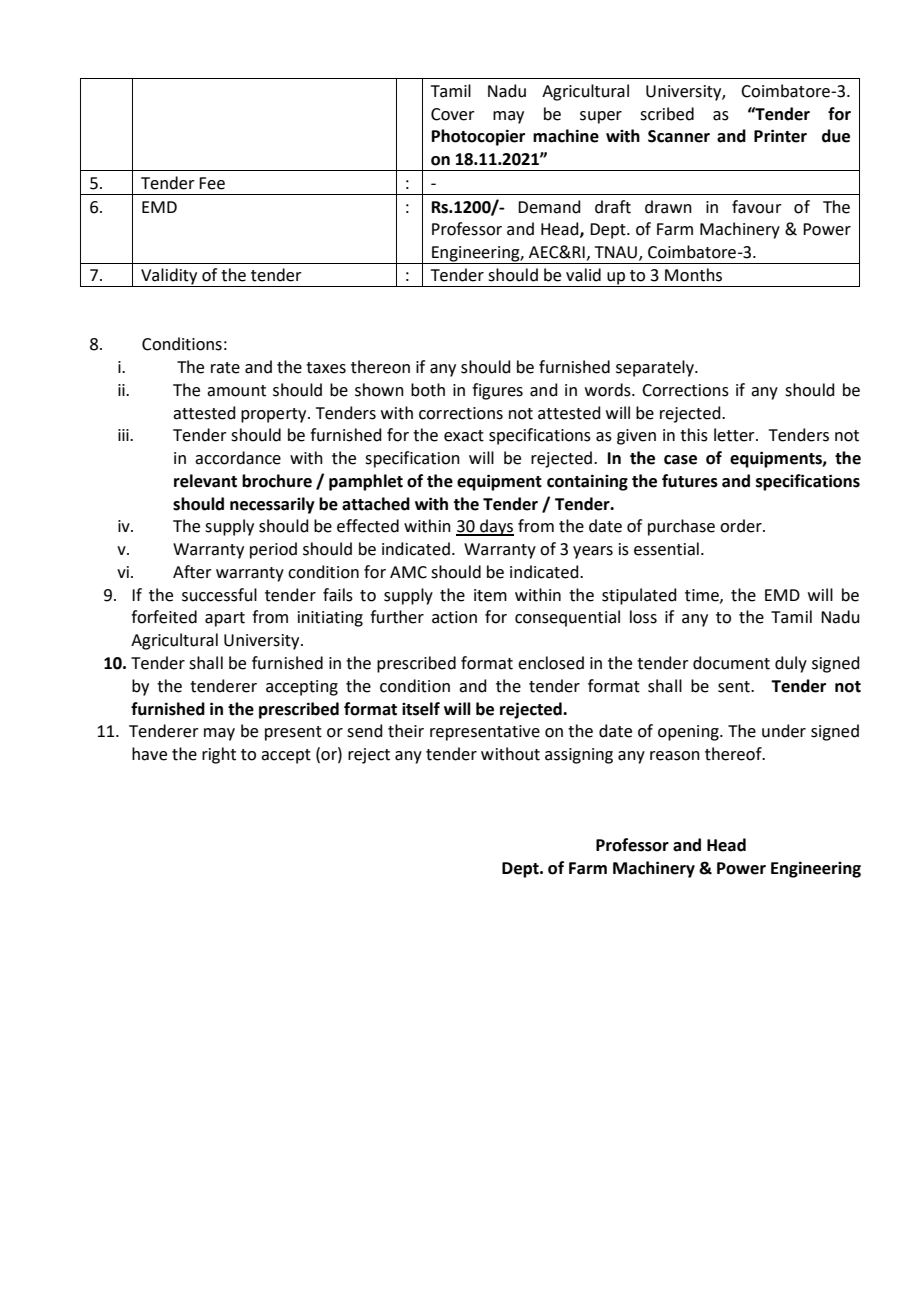  Describe the element at coordinates (780, 136) in the screenshot. I see `Printer` at that location.
